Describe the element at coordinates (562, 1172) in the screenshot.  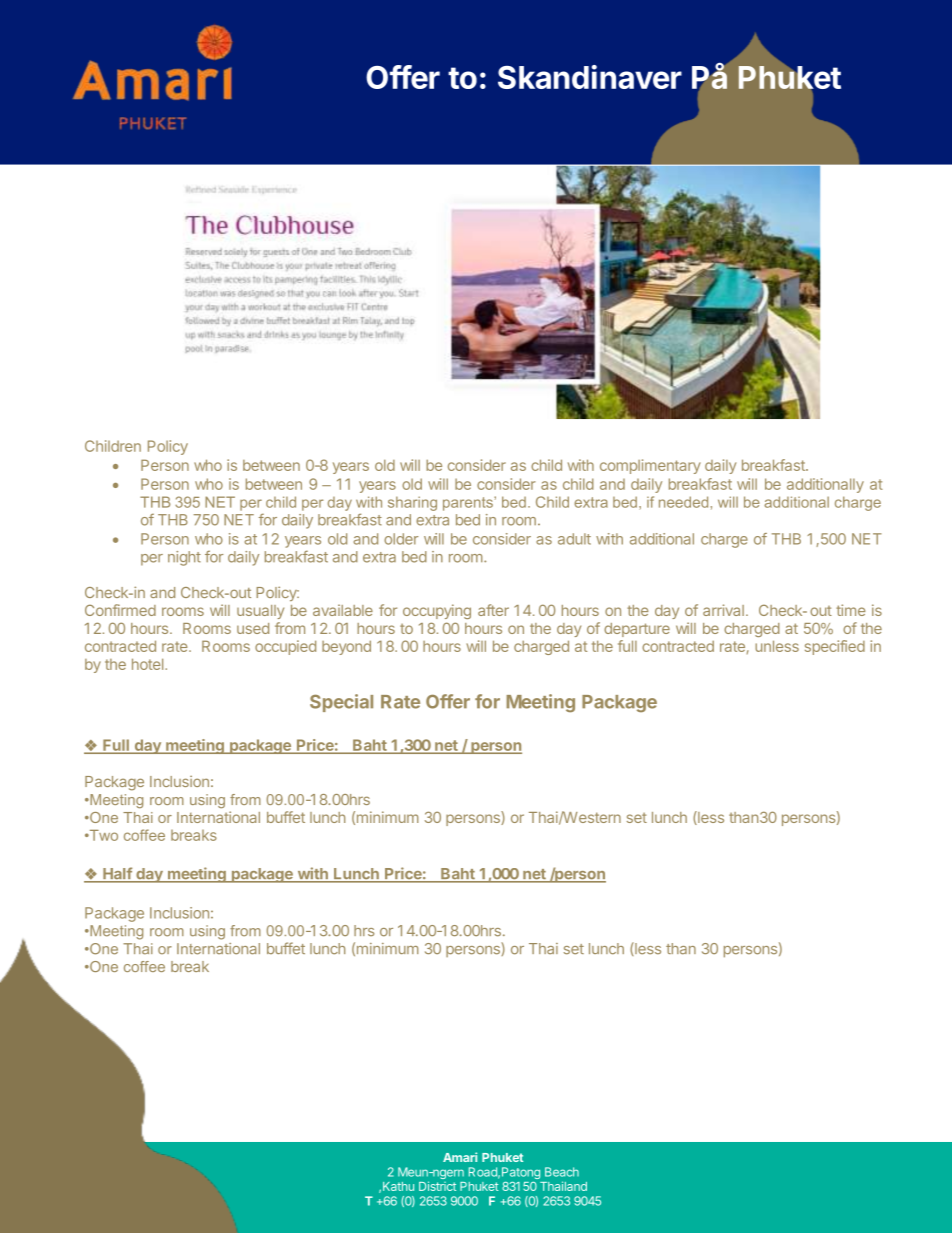
I see `Beach` at that location.
